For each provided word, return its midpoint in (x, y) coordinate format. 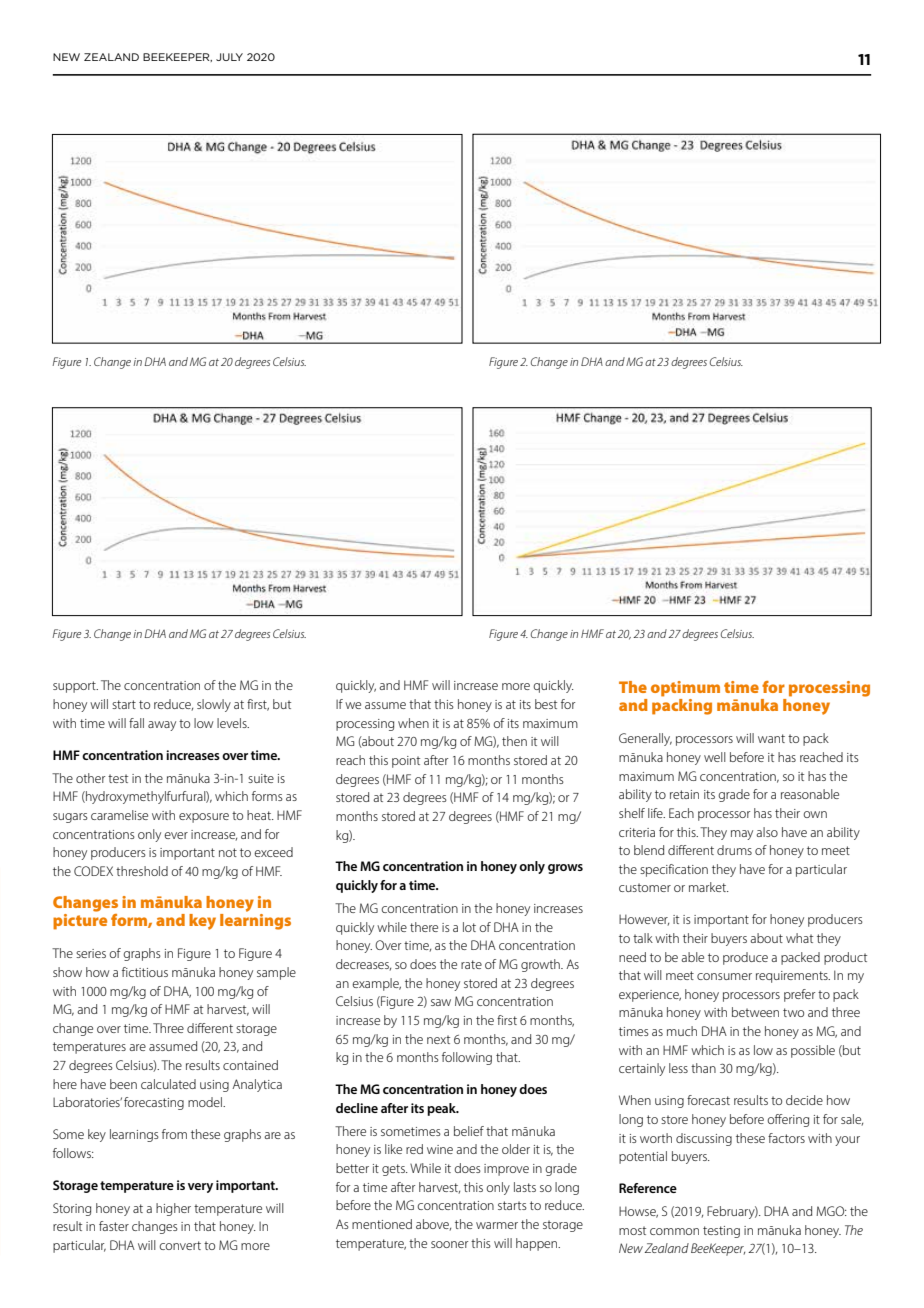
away (162, 726)
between (755, 1012)
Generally (645, 739)
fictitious (145, 972)
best (546, 704)
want (771, 738)
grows (565, 869)
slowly (214, 705)
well (715, 757)
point (406, 762)
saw (441, 1002)
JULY (229, 57)
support (75, 687)
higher (173, 1209)
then (514, 741)
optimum (685, 689)
